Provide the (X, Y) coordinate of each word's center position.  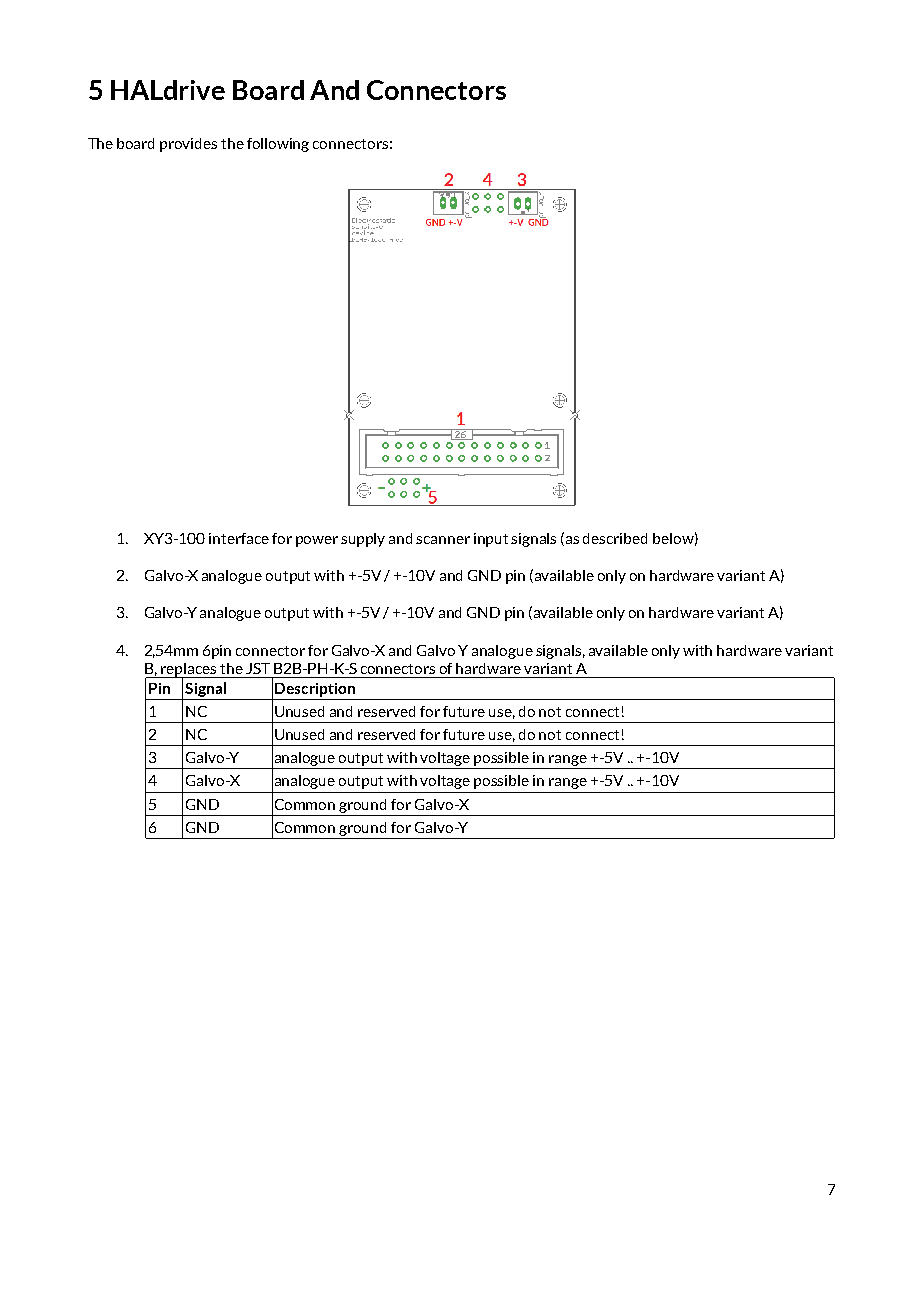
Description (315, 691)
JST (258, 668)
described (615, 538)
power (317, 541)
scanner (443, 540)
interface (239, 538)
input (491, 540)
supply (363, 540)
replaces (189, 671)
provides (188, 145)
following (278, 145)
